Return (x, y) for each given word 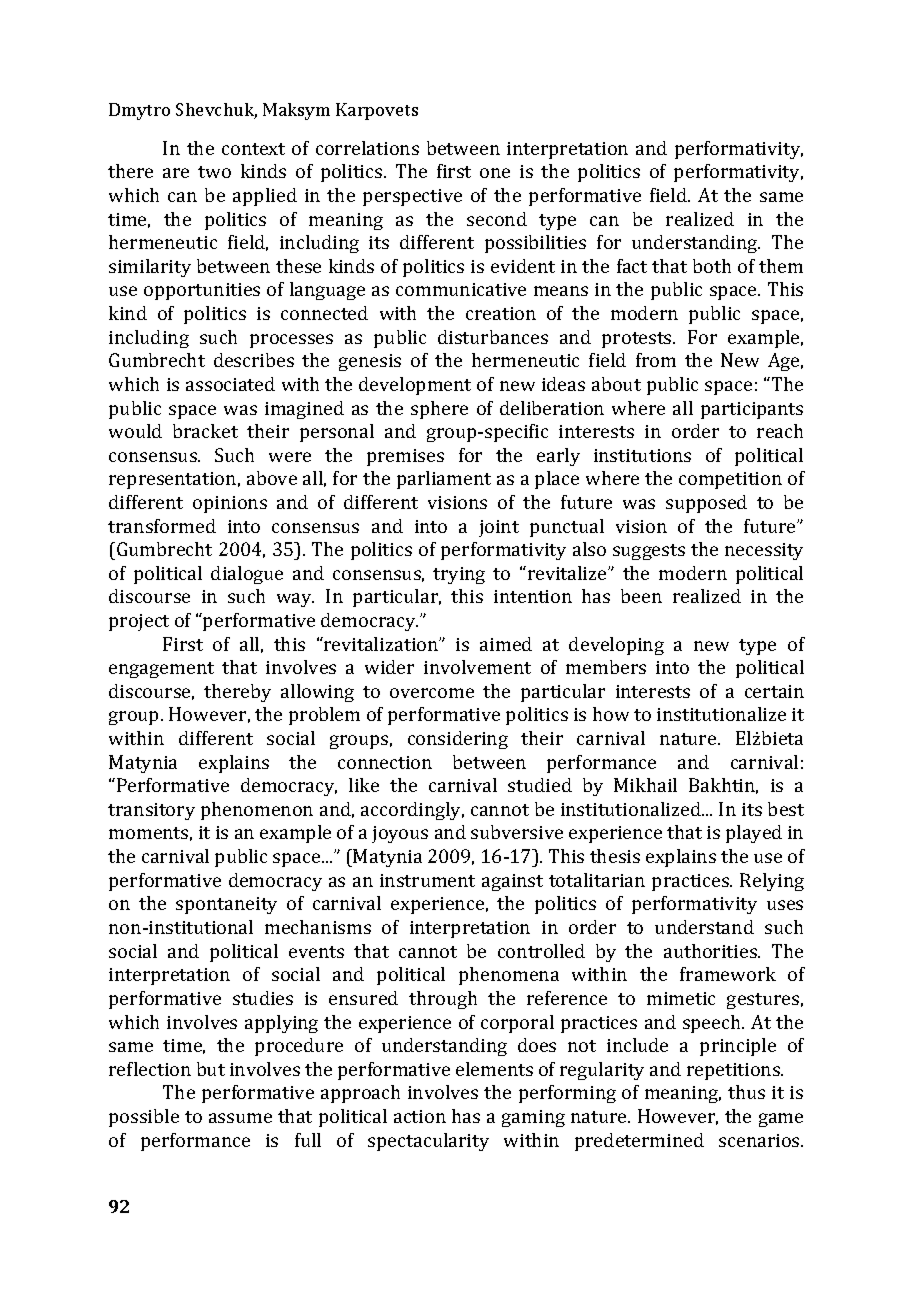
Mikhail (645, 785)
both (712, 266)
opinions (230, 504)
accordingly (412, 811)
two (214, 172)
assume (240, 1118)
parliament (444, 480)
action (420, 1116)
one (495, 173)
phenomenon (257, 811)
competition (730, 480)
